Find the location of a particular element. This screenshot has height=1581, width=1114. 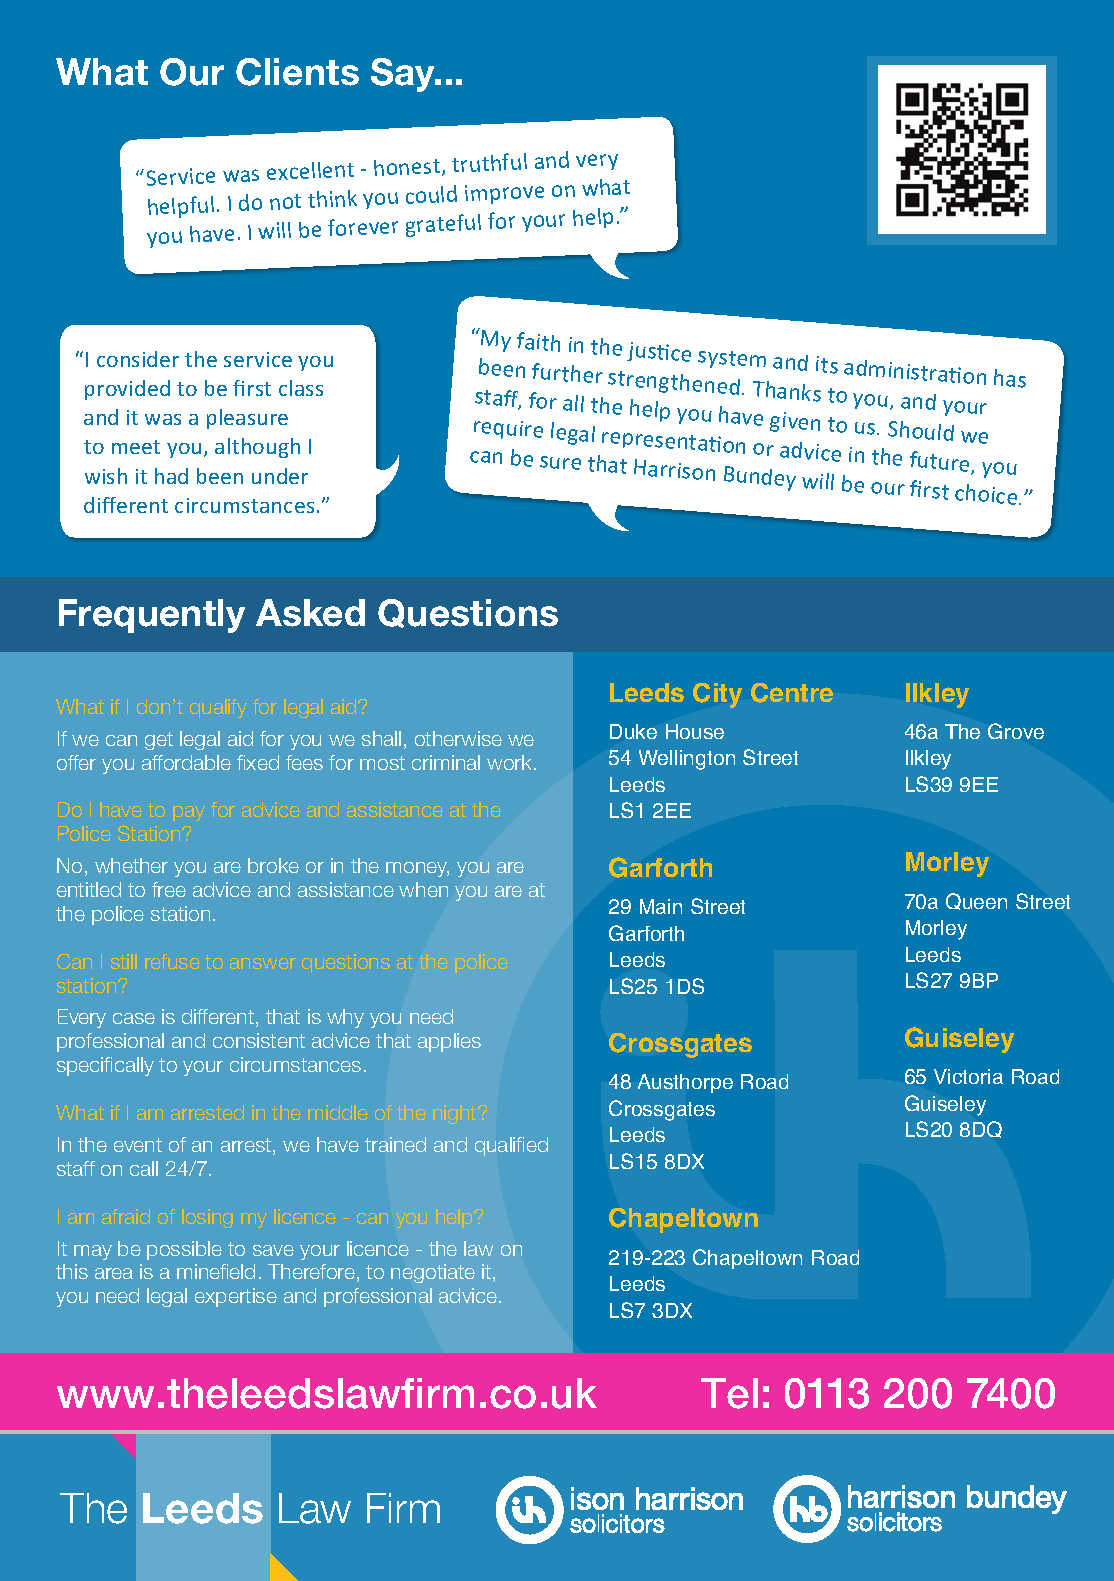

Main is located at coordinates (661, 906).
